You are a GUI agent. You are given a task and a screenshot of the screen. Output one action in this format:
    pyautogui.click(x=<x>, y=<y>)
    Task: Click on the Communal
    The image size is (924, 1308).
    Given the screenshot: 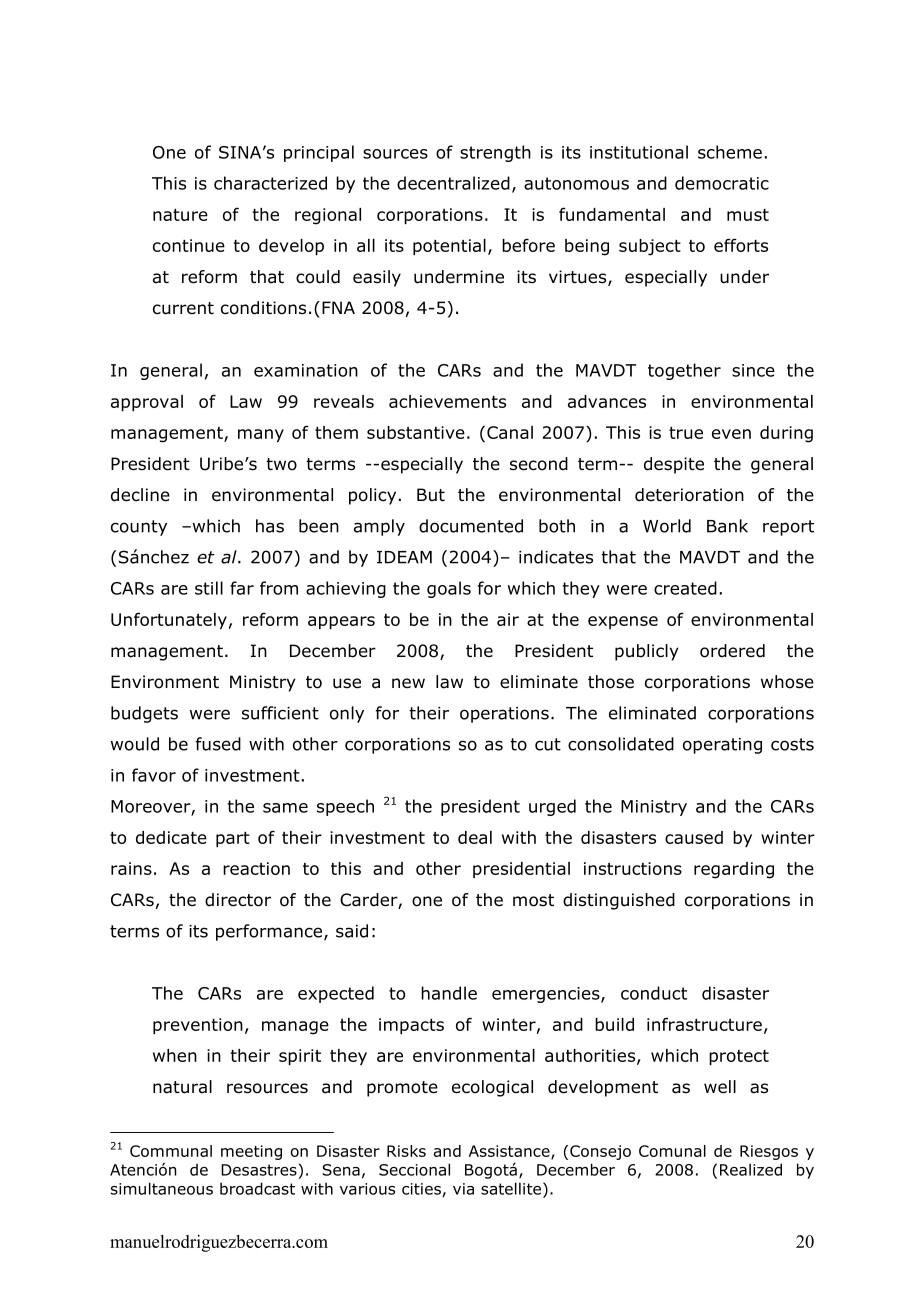 What is the action you would take?
    pyautogui.click(x=171, y=1151)
